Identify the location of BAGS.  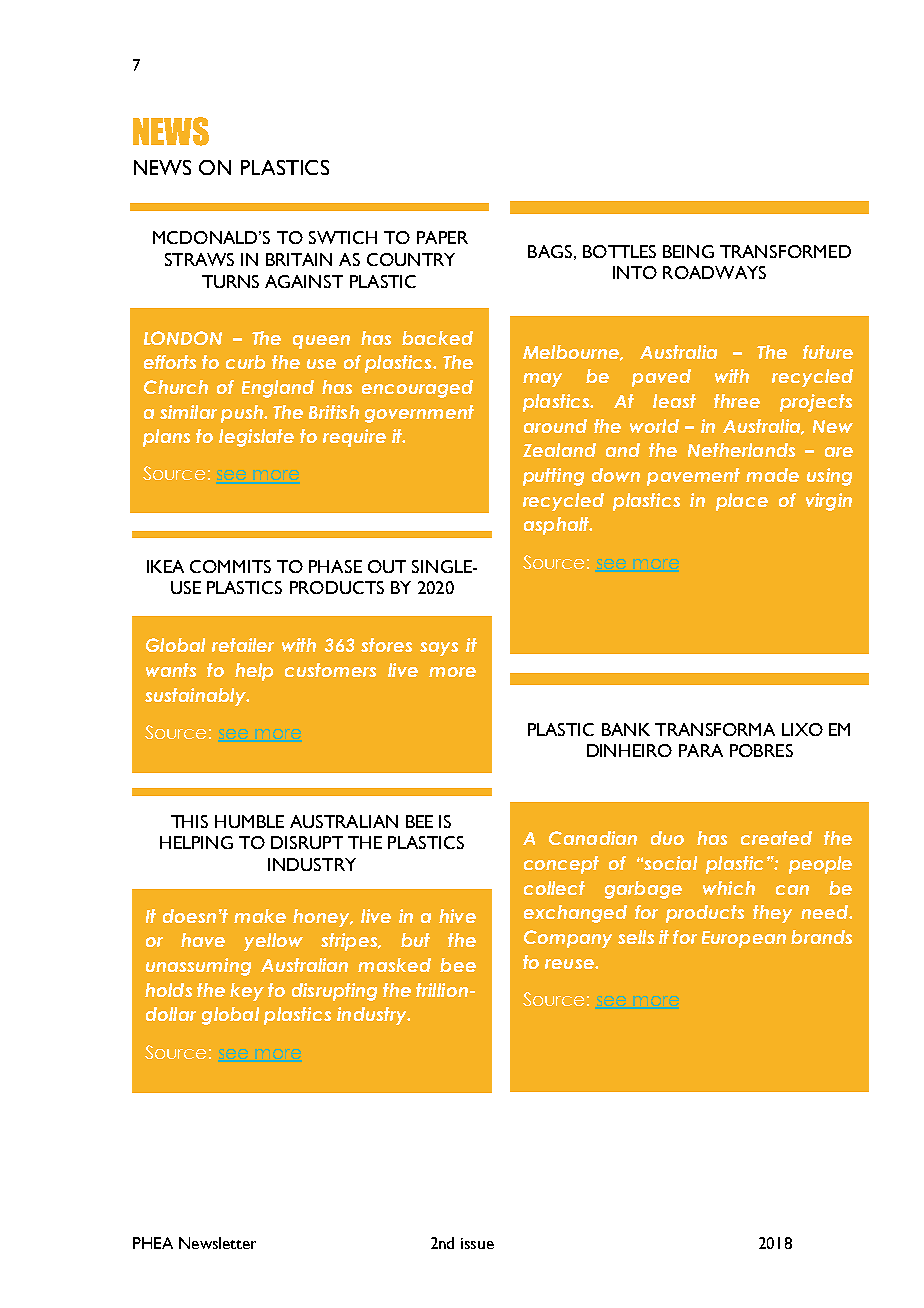
(550, 251).
